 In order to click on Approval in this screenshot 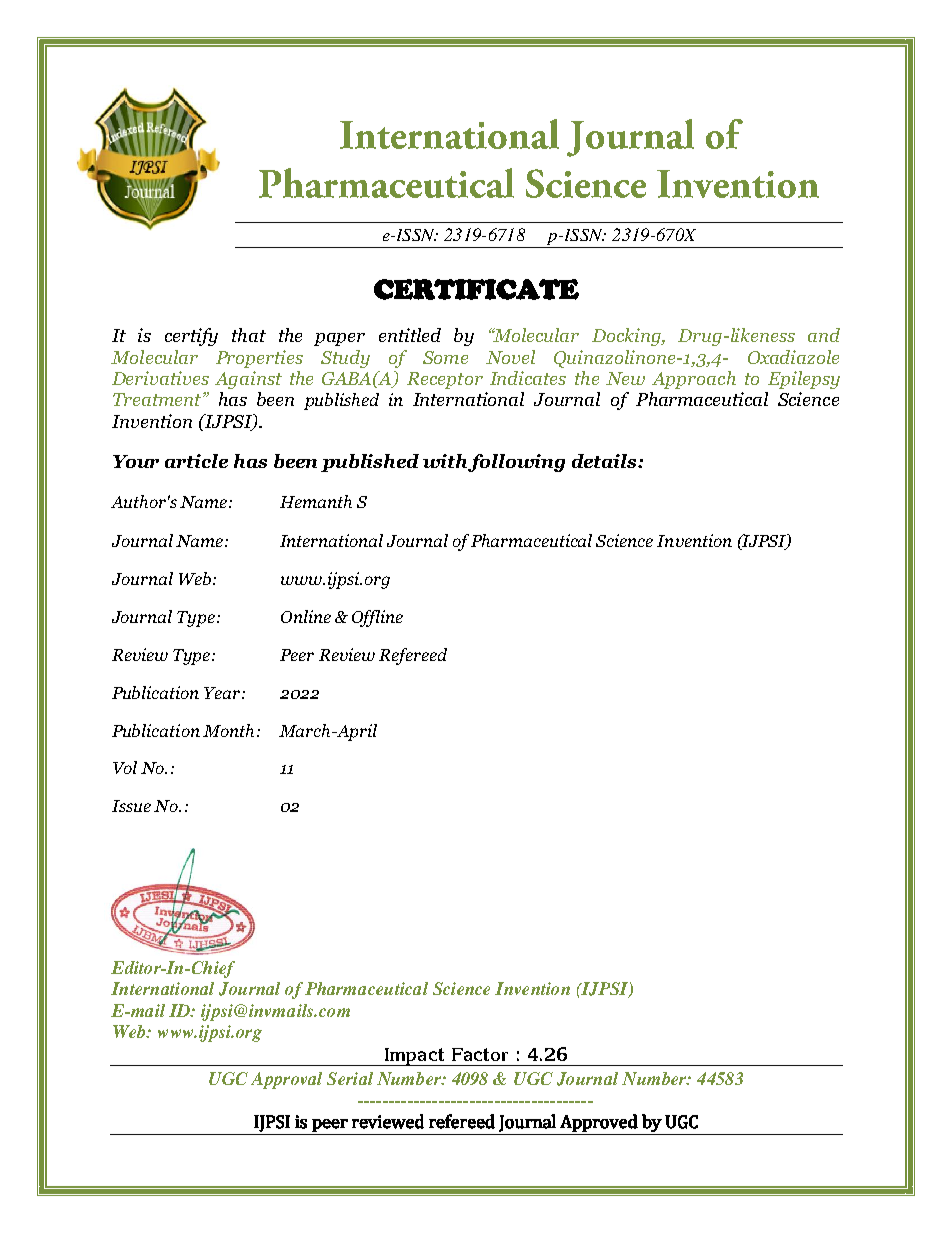, I will do `click(286, 1080)`.
